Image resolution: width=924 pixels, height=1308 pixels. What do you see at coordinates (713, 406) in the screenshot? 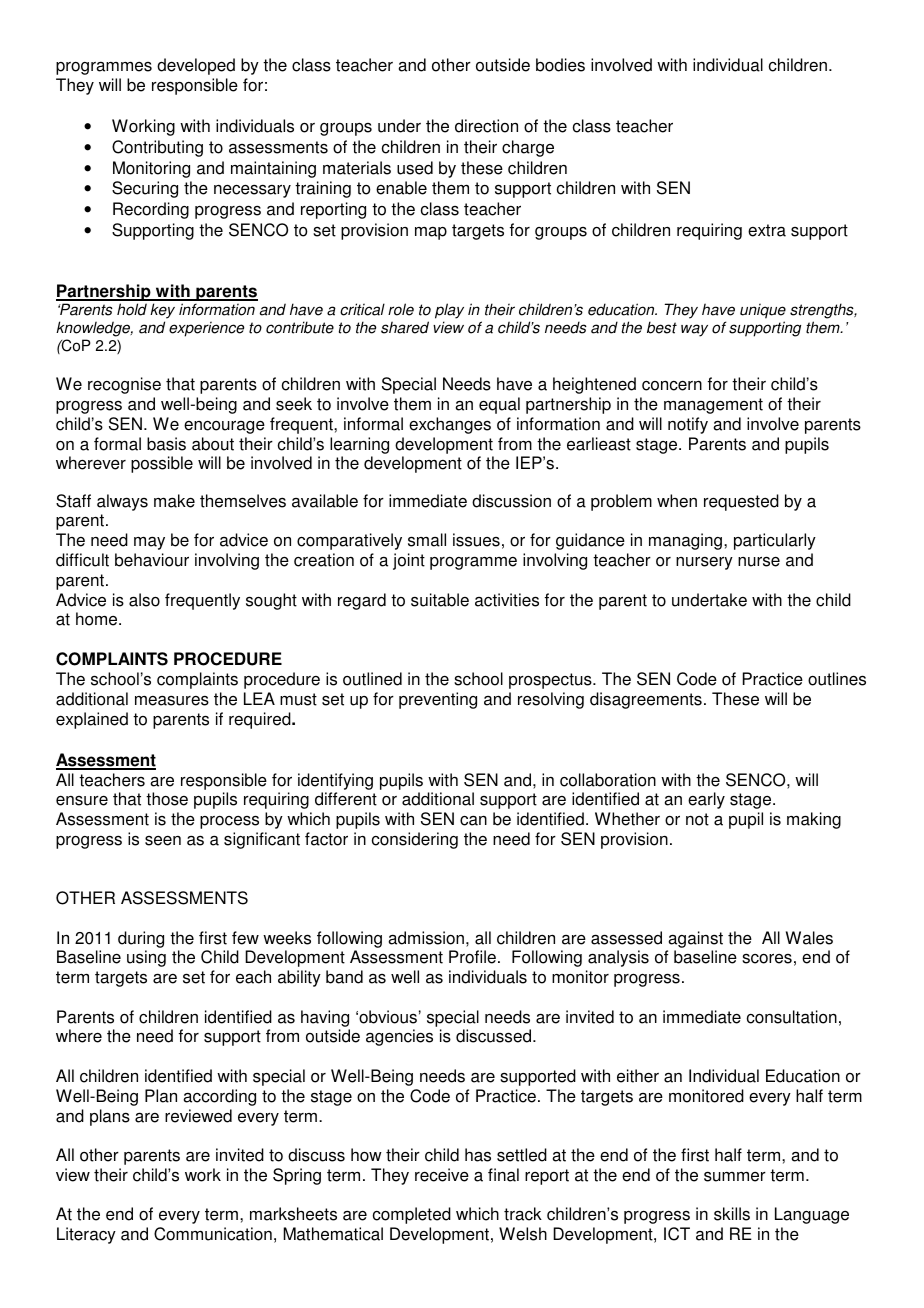
I see `management` at bounding box center [713, 406].
